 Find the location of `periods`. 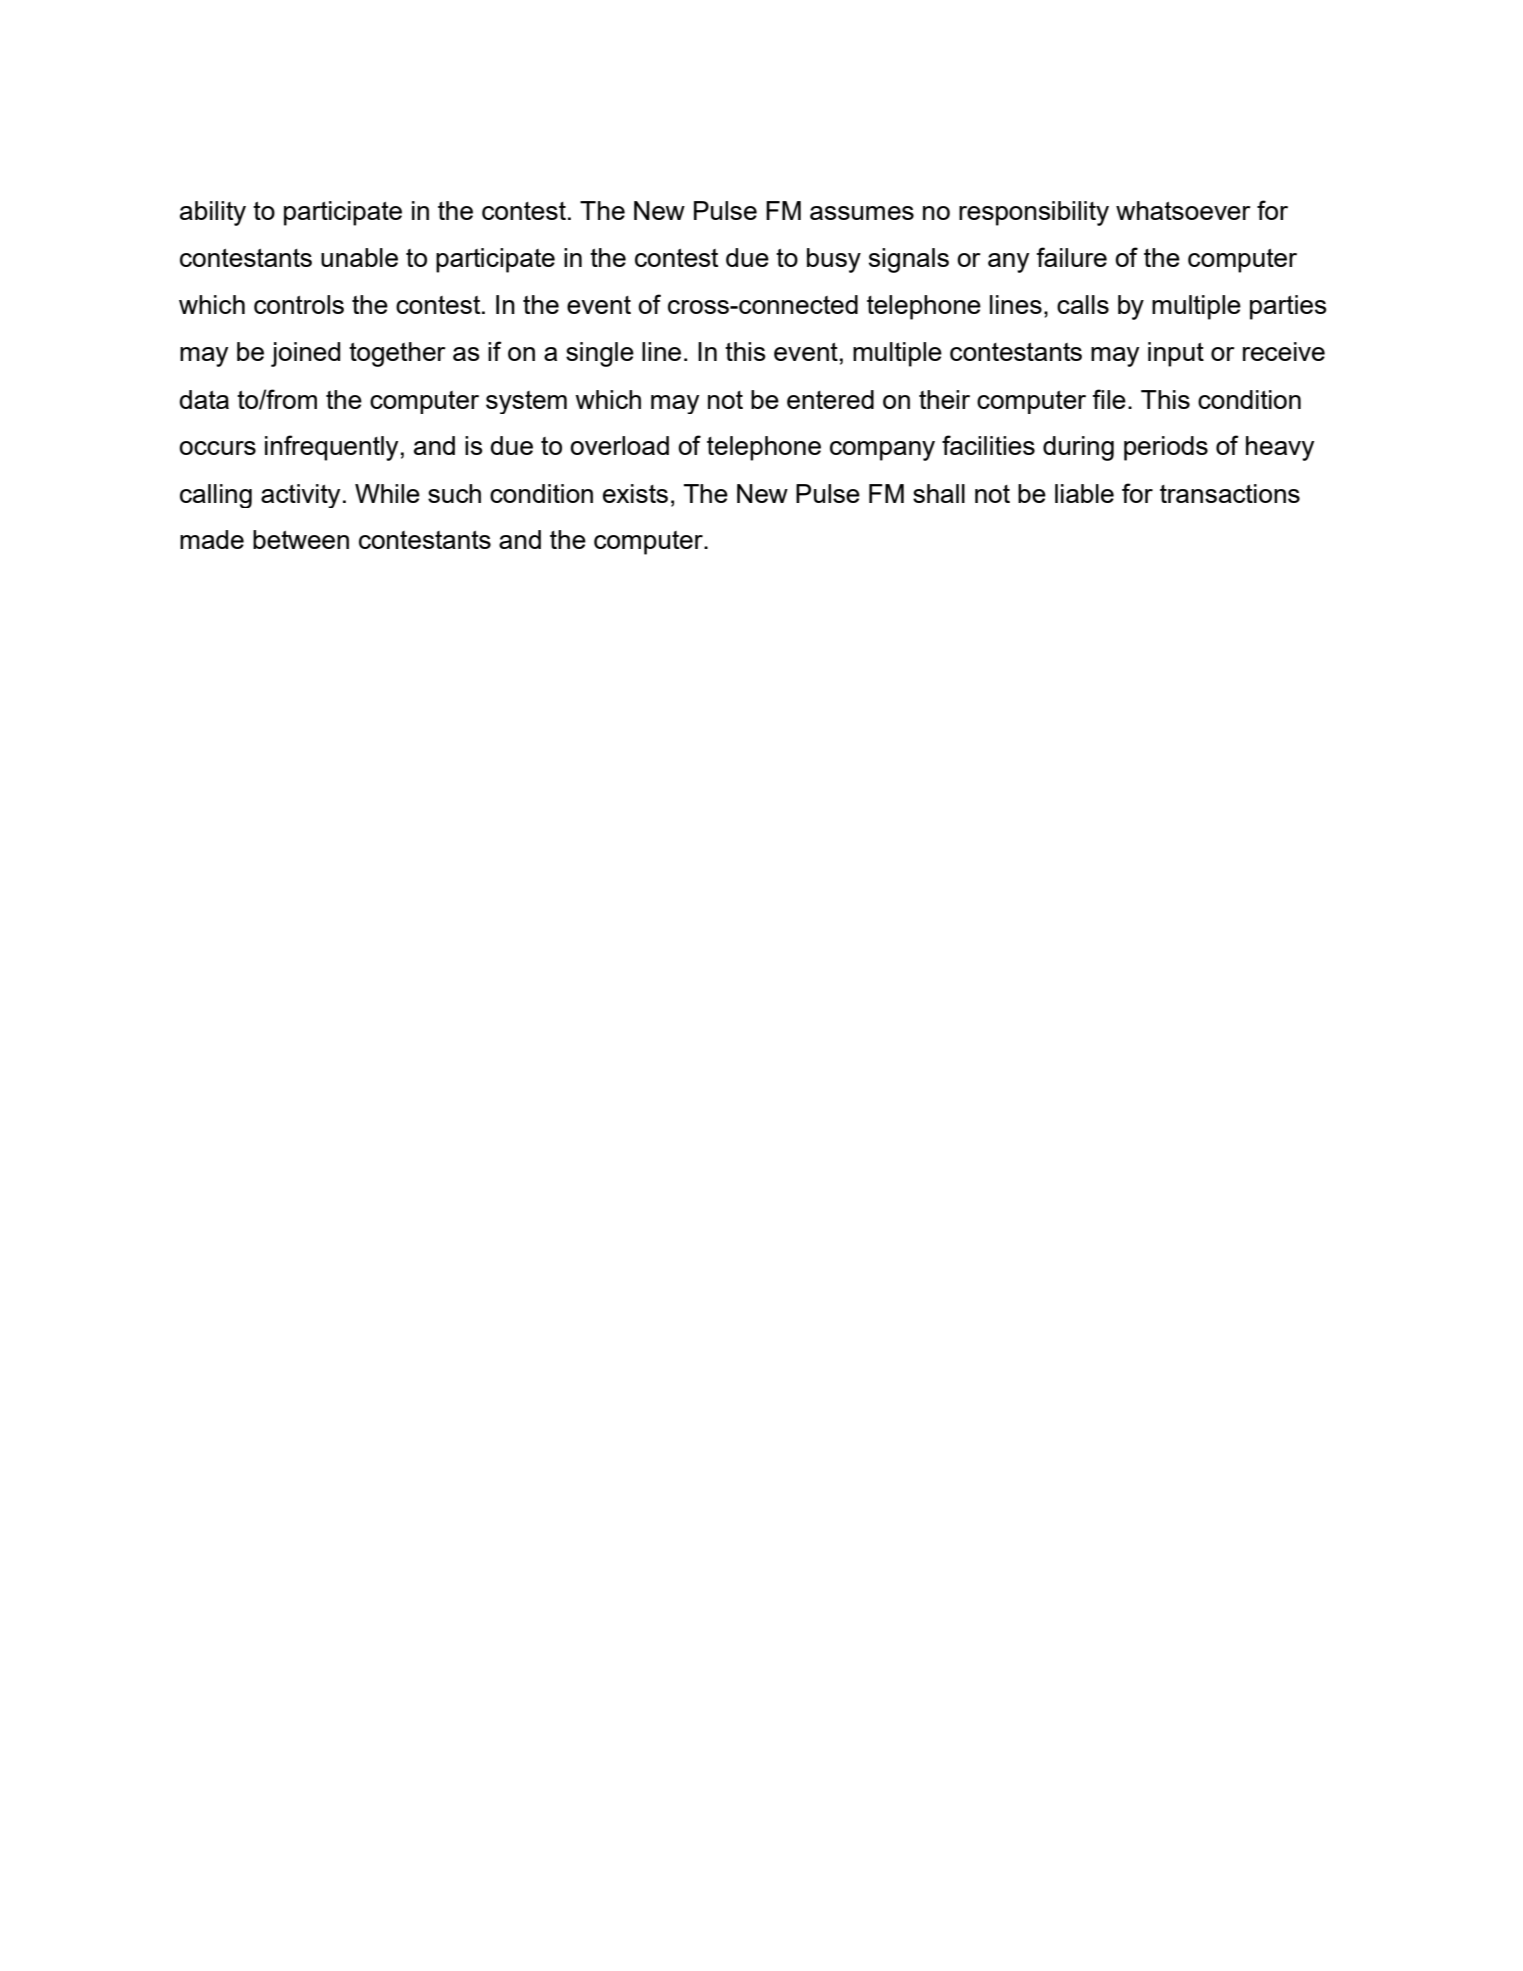

periods is located at coordinates (1166, 448).
